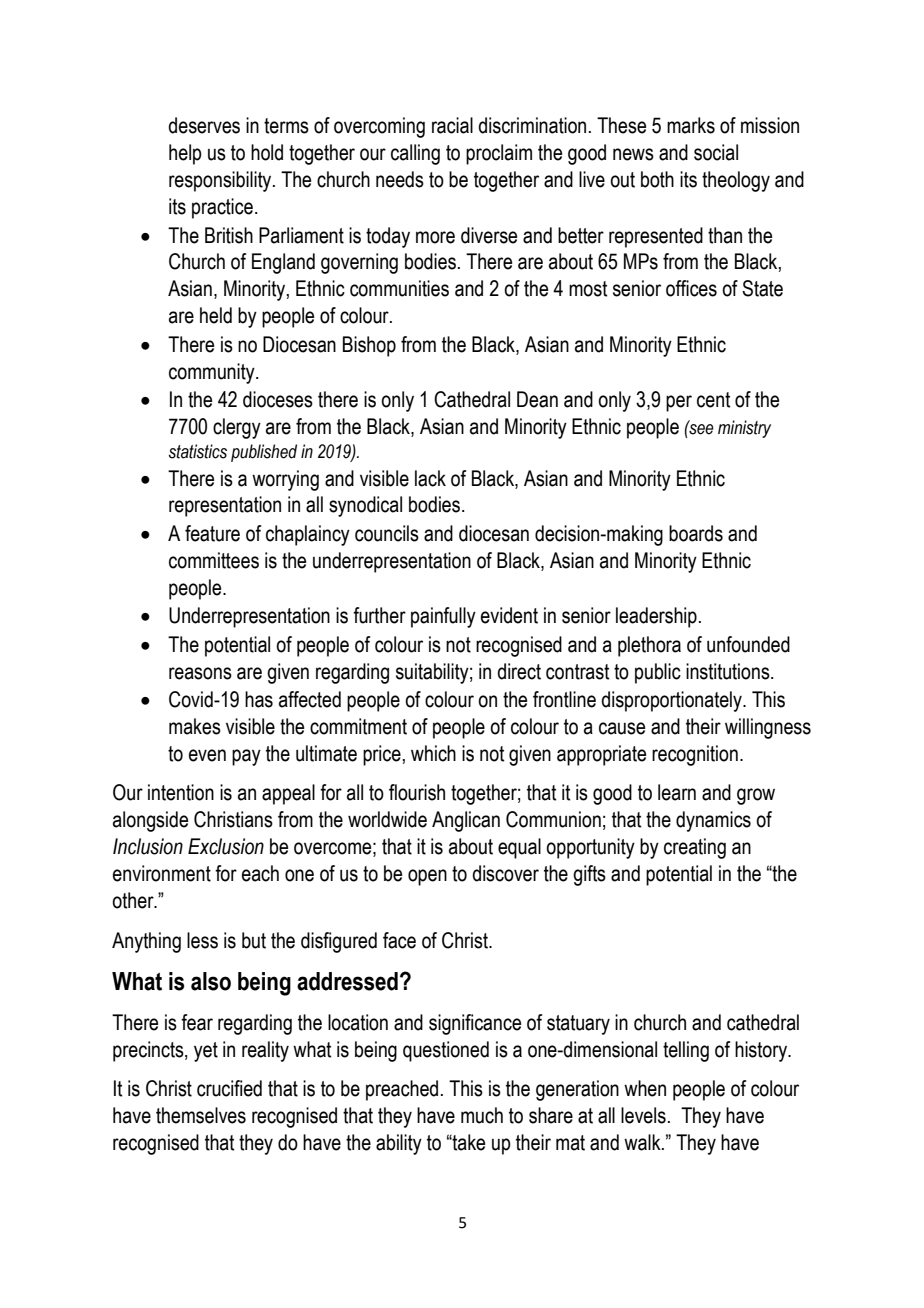 The width and height of the image is (924, 1308). I want to click on themselves, so click(201, 1115).
